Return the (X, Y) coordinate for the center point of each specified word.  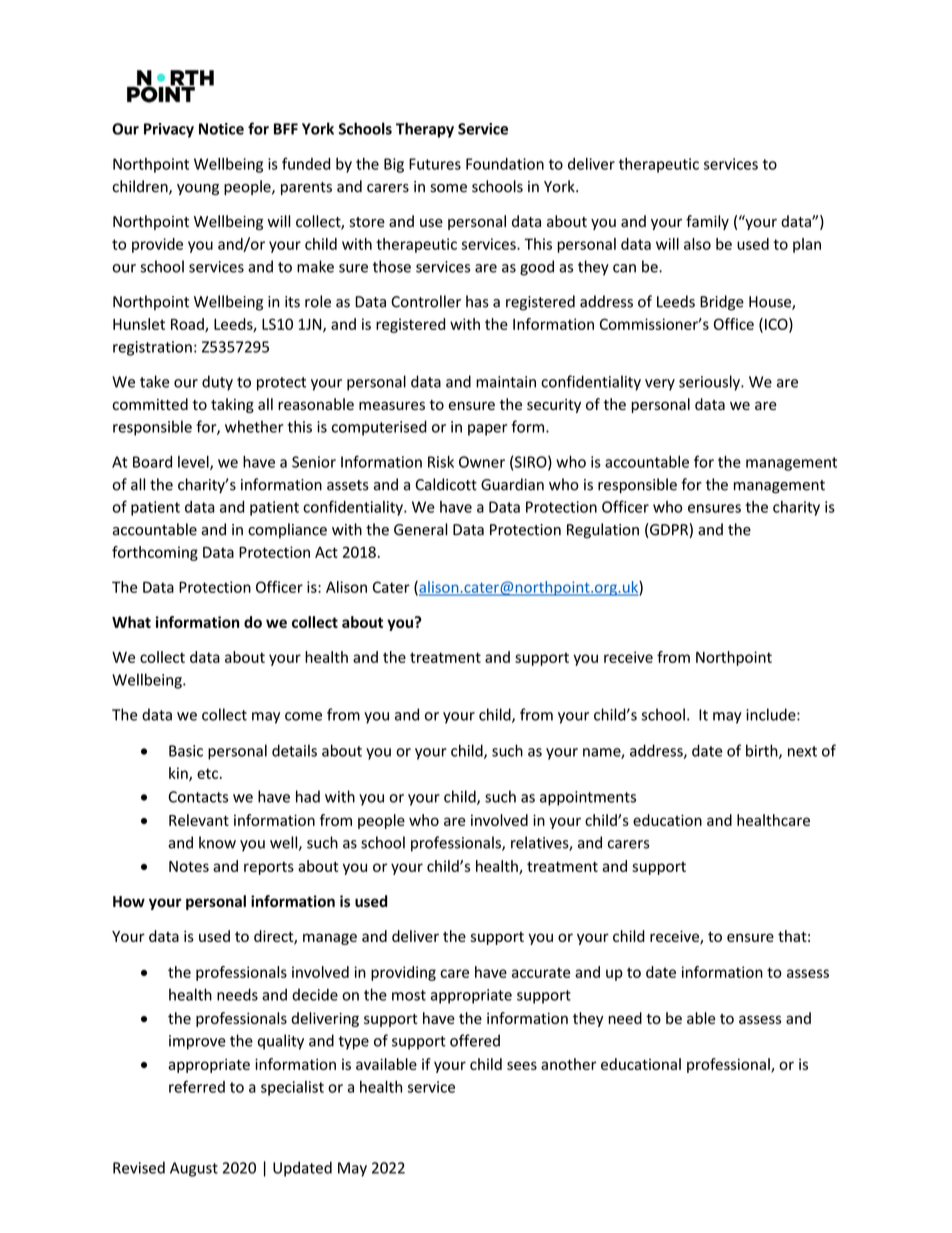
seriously (710, 383)
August (194, 1169)
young (198, 189)
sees (522, 1065)
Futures (435, 164)
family (707, 222)
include (772, 714)
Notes (189, 866)
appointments (588, 798)
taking (232, 405)
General (421, 529)
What (131, 622)
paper (487, 430)
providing (403, 973)
